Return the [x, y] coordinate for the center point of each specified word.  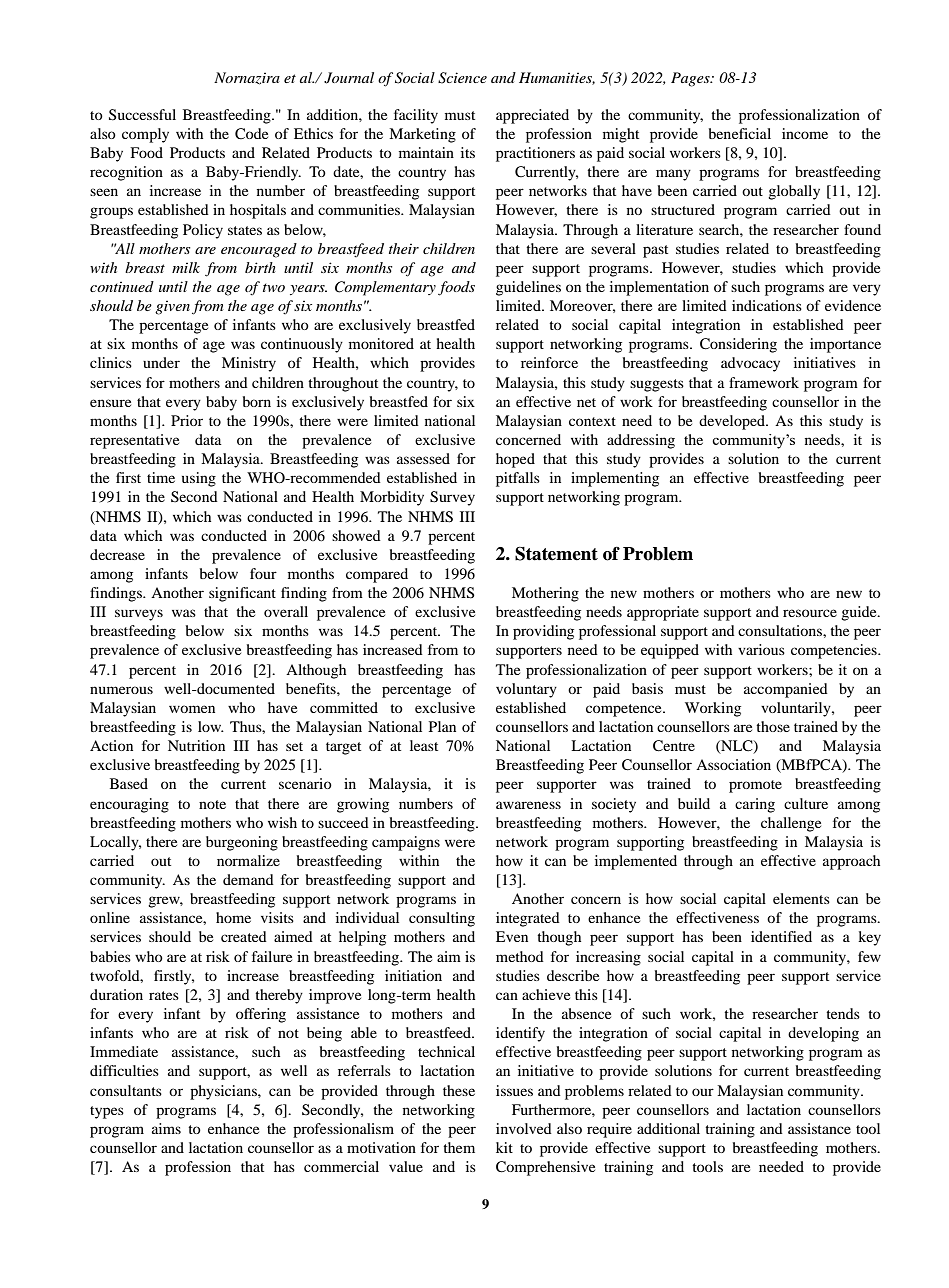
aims [166, 1128]
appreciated [532, 116]
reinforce [549, 362]
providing [543, 632]
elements [801, 898]
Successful [142, 115]
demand [248, 879]
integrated [528, 919]
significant [242, 594]
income [805, 133]
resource [810, 613]
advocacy [750, 364]
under [161, 362]
